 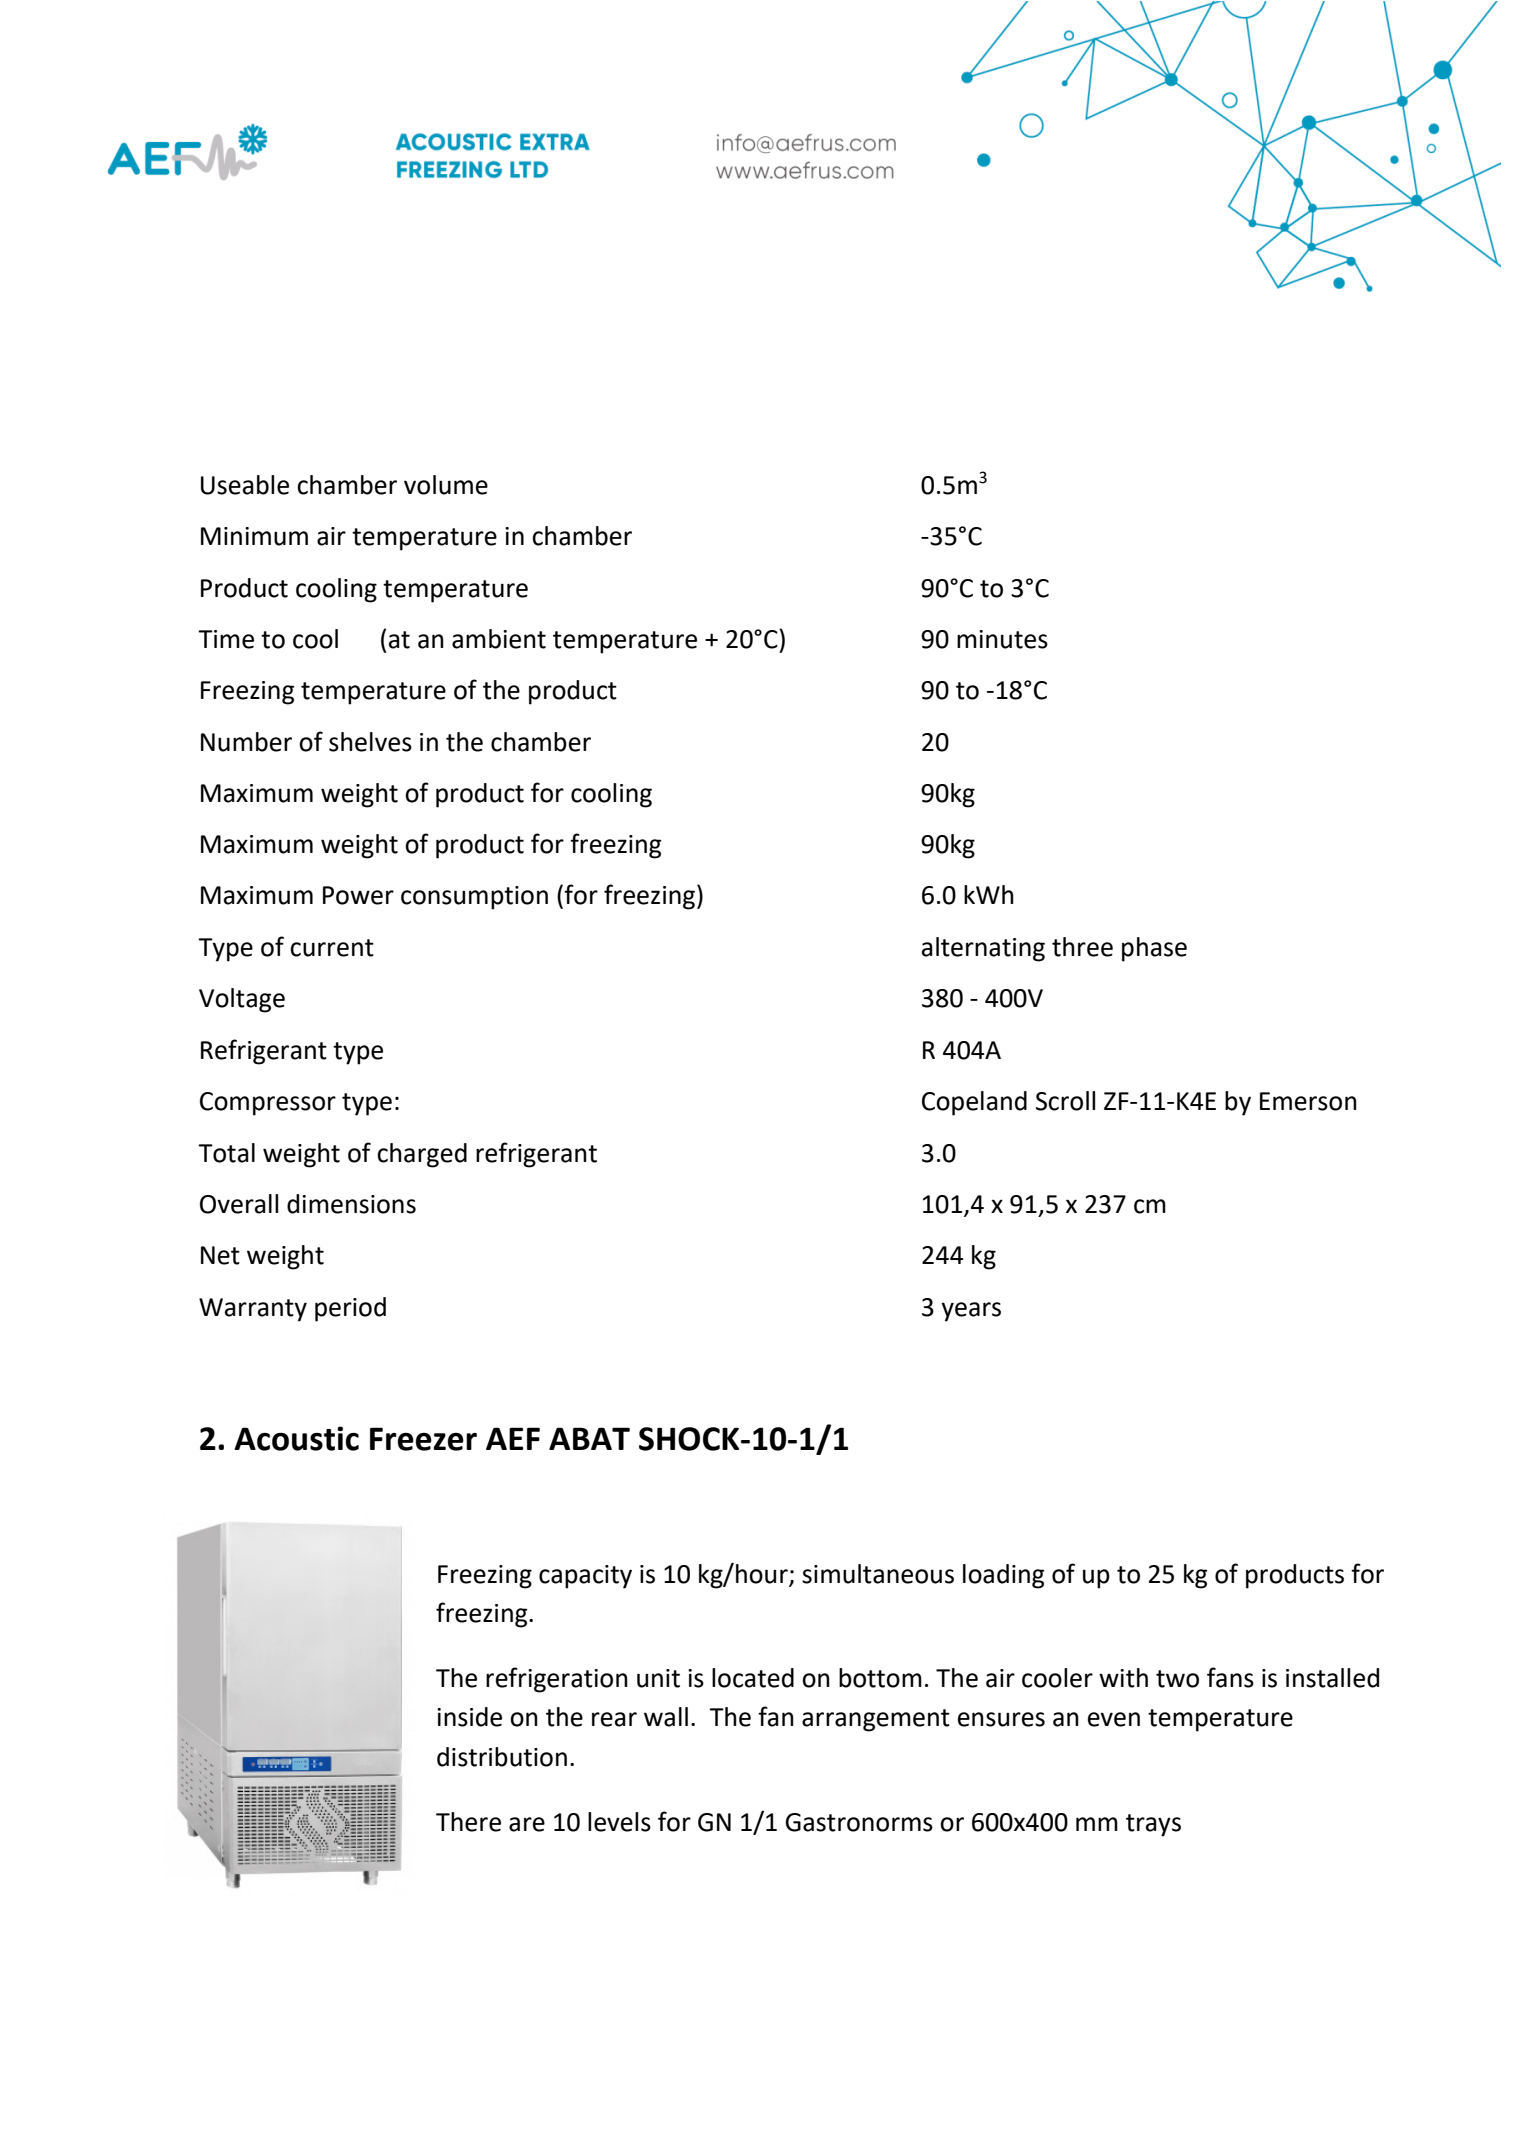 I want to click on Voltage, so click(x=242, y=1000).
